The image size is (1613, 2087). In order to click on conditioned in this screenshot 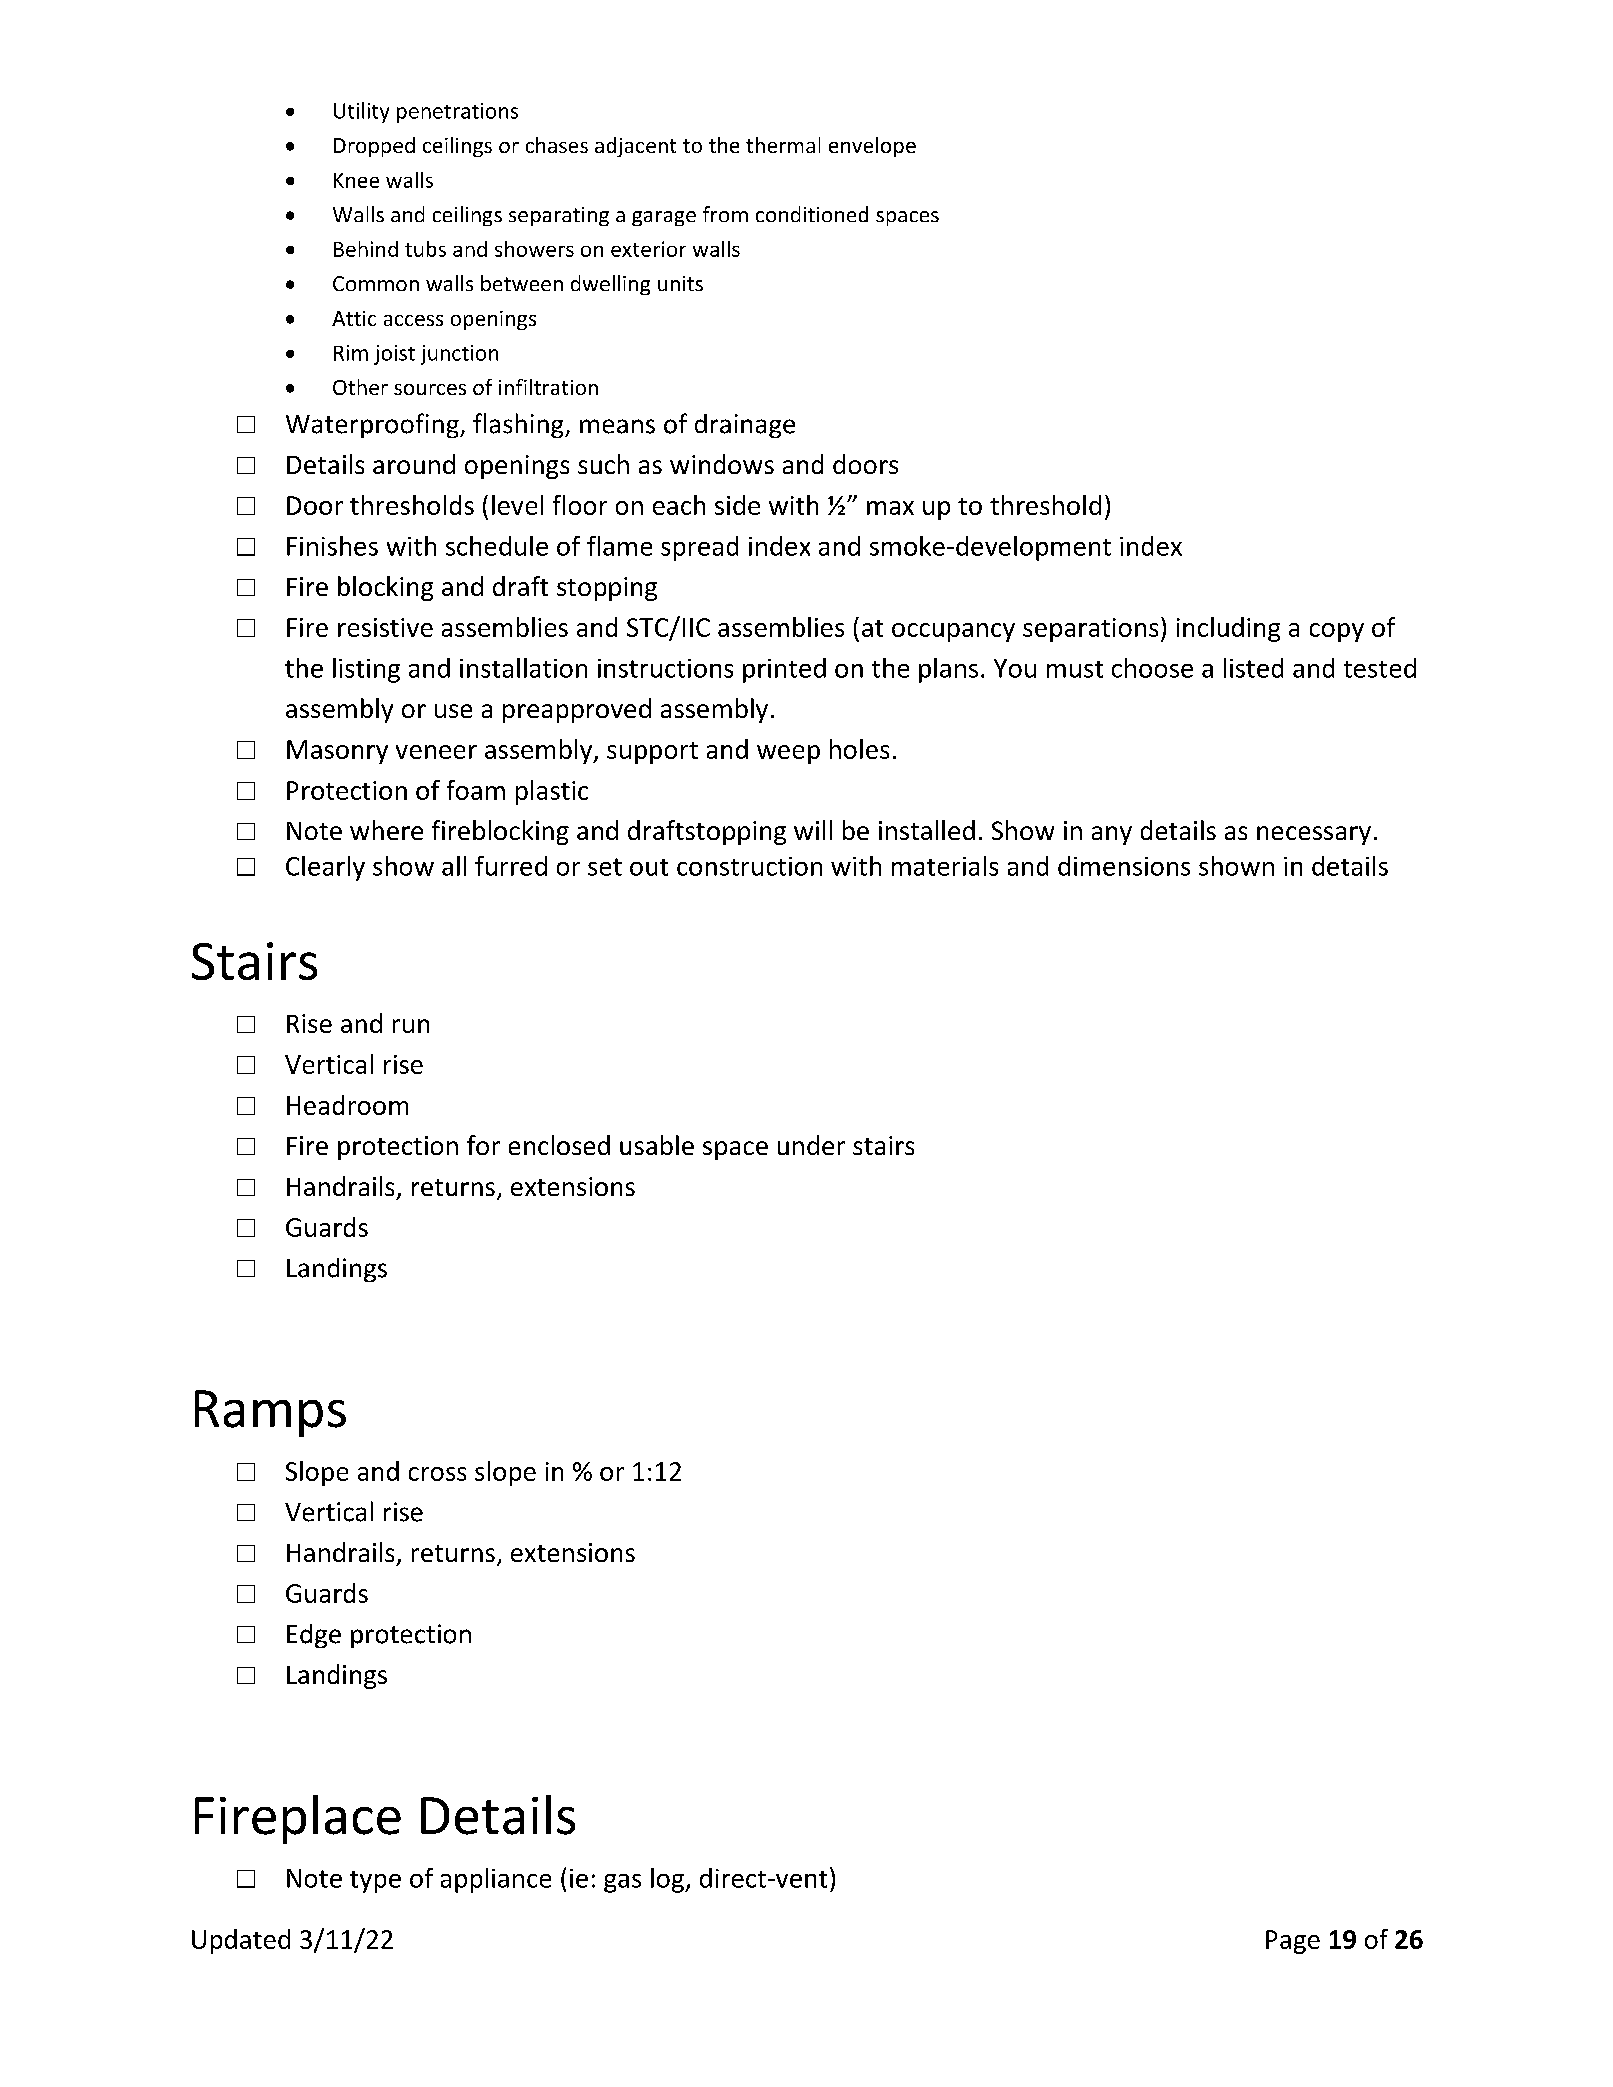, I will do `click(812, 214)`.
